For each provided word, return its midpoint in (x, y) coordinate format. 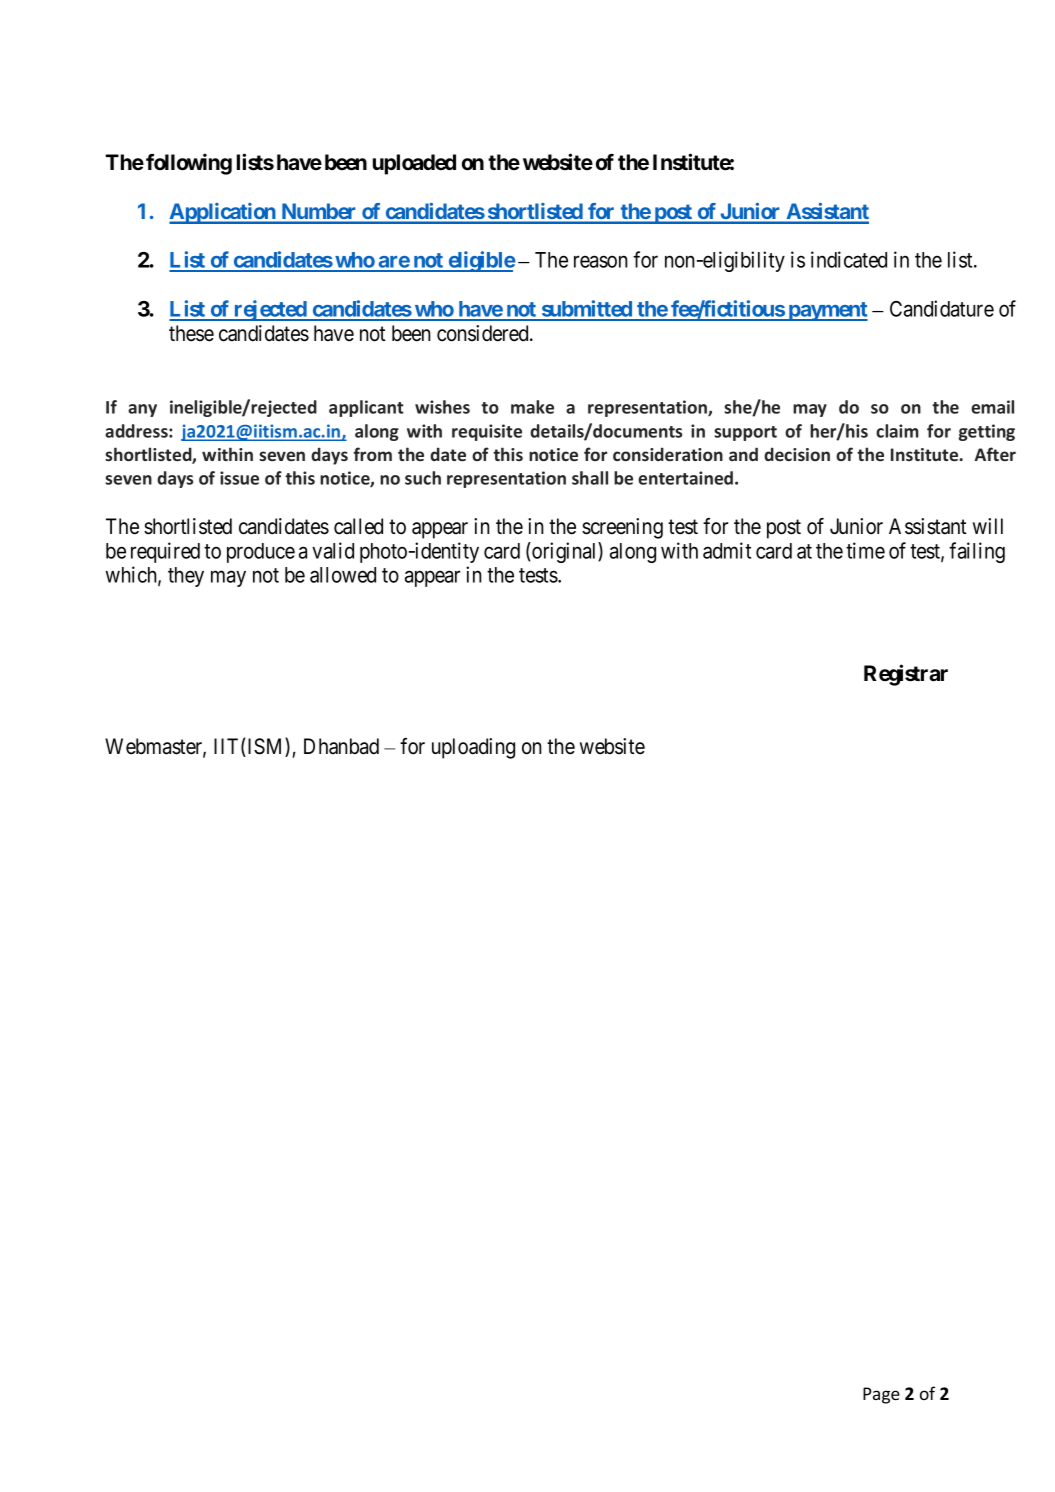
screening (622, 528)
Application (223, 213)
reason (601, 262)
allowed (343, 575)
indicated (849, 259)
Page (881, 1395)
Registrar (906, 675)
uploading (473, 748)
